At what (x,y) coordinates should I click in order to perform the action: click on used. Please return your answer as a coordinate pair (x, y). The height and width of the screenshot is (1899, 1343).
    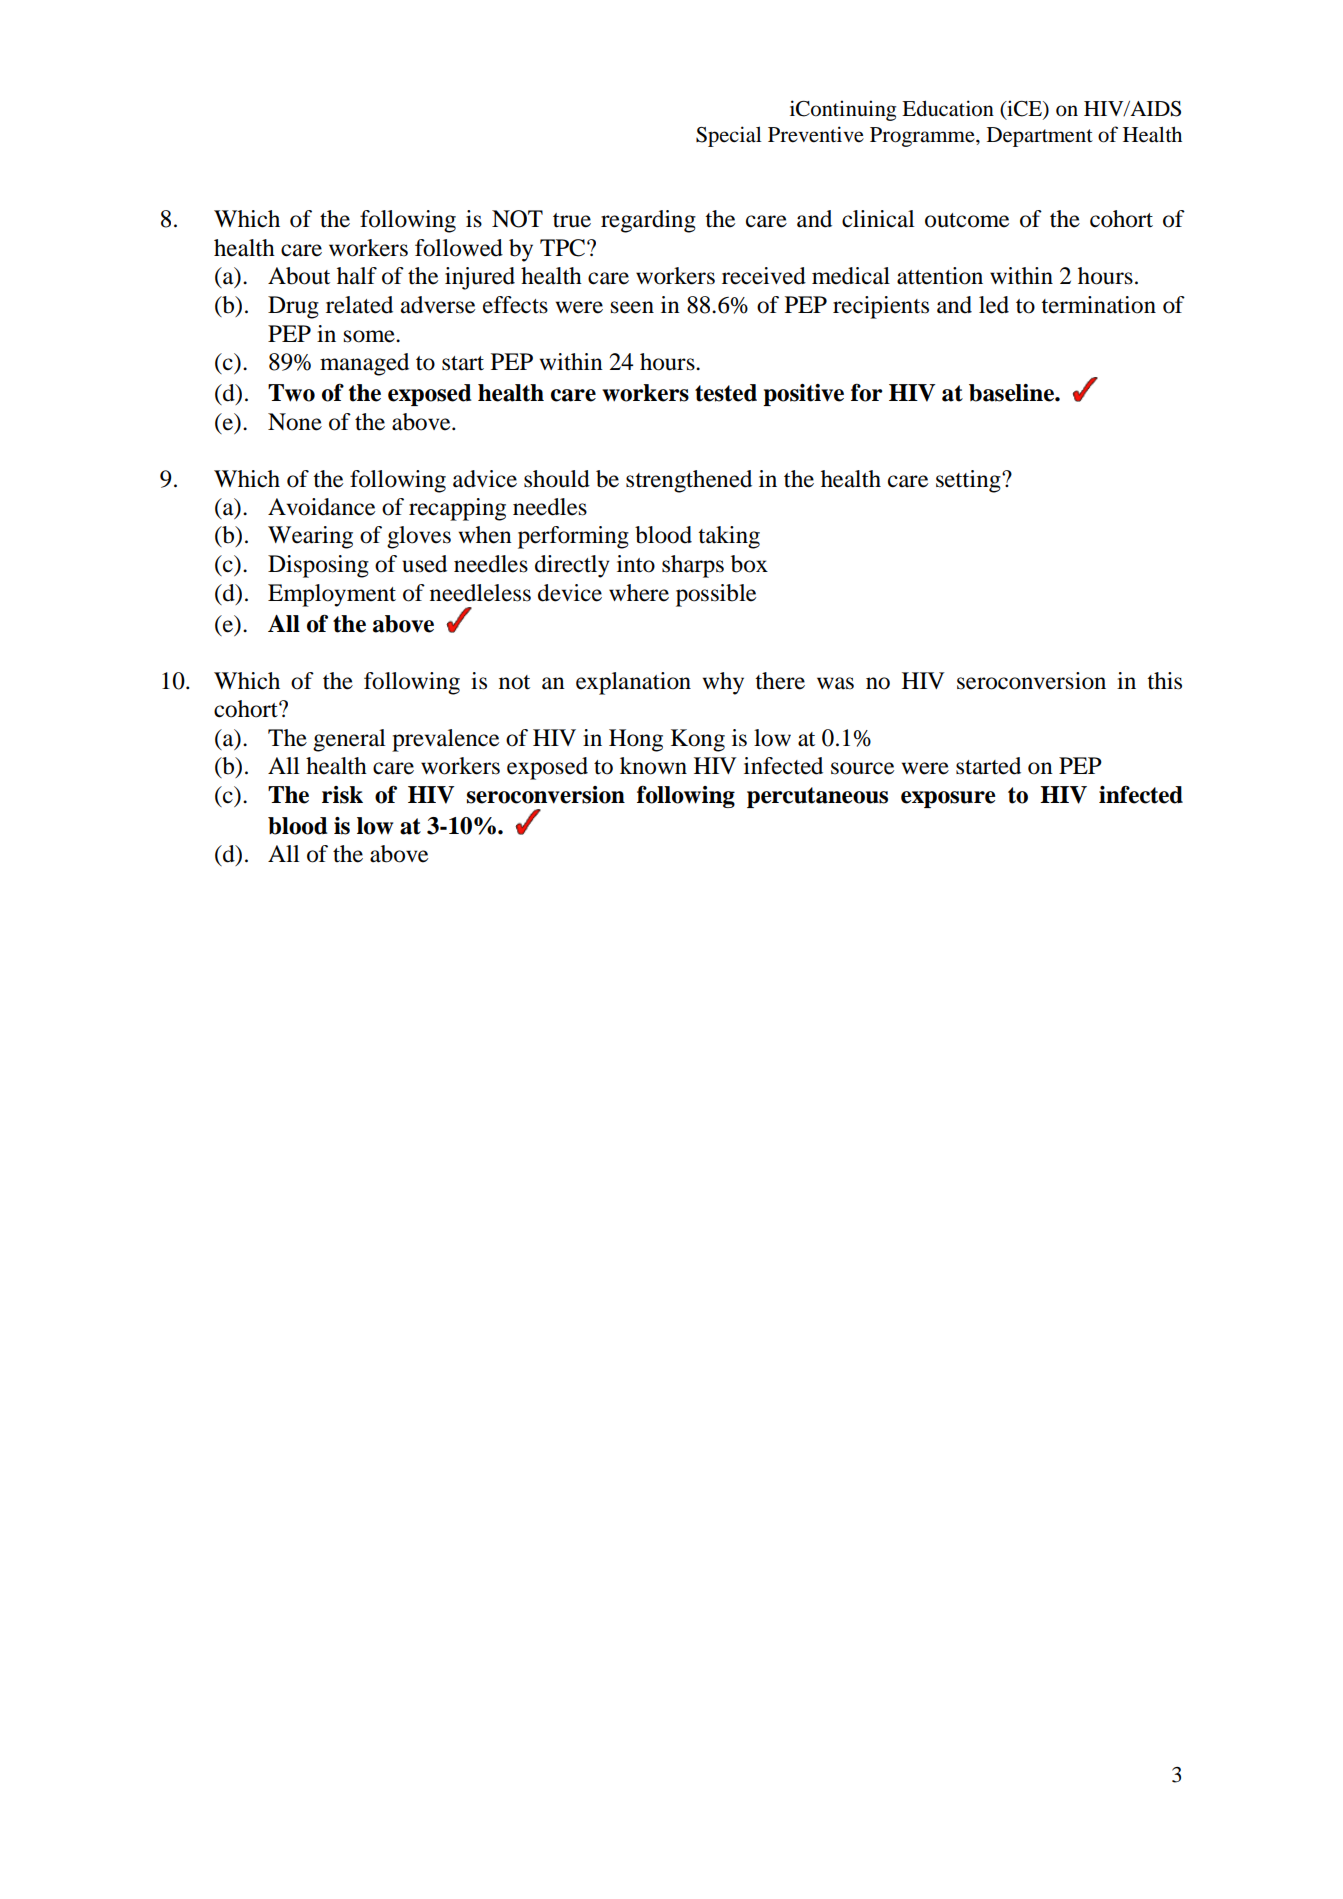
    Looking at the image, I should click on (424, 564).
